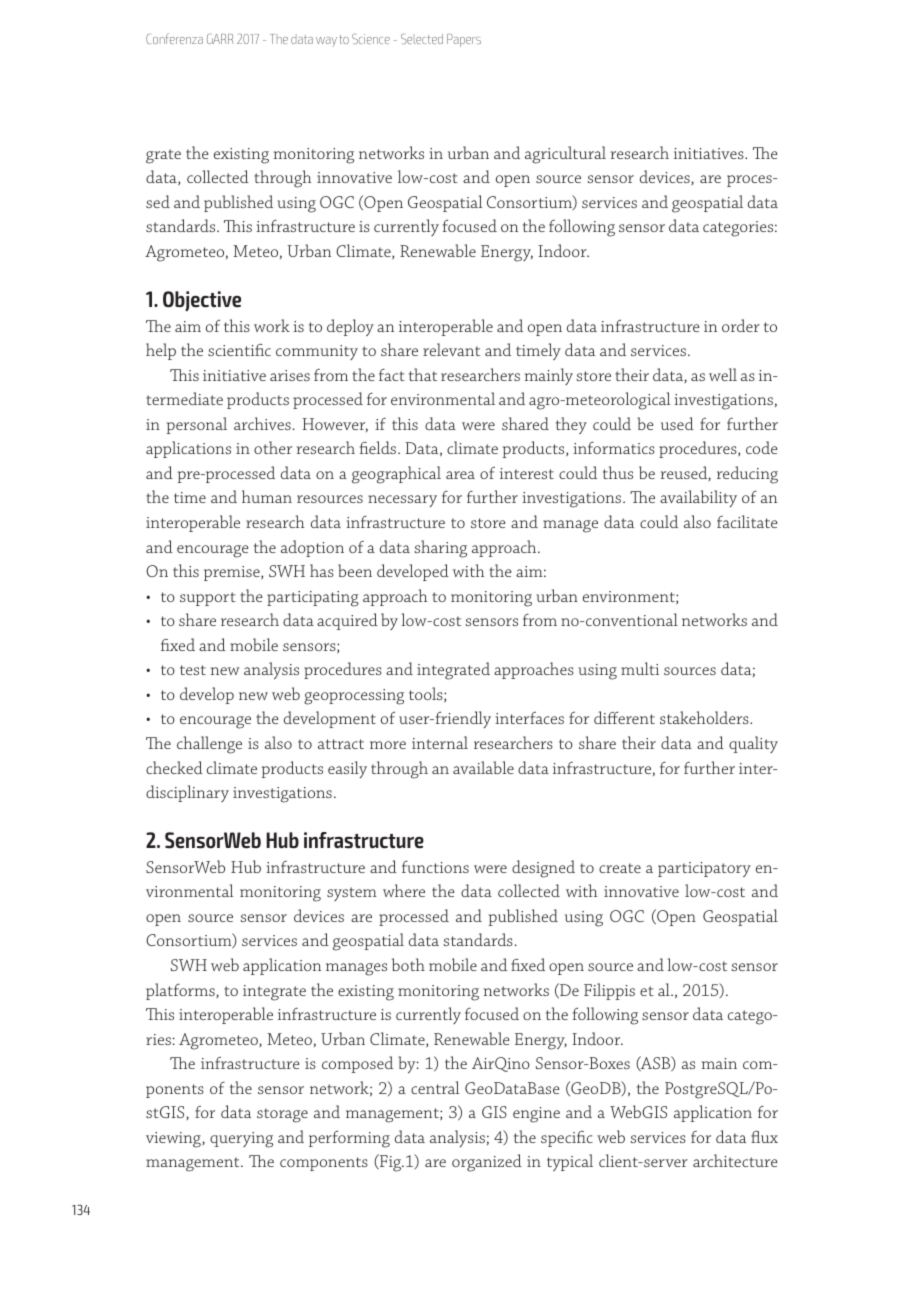 This image has width=924, height=1314. I want to click on functions, so click(435, 867).
